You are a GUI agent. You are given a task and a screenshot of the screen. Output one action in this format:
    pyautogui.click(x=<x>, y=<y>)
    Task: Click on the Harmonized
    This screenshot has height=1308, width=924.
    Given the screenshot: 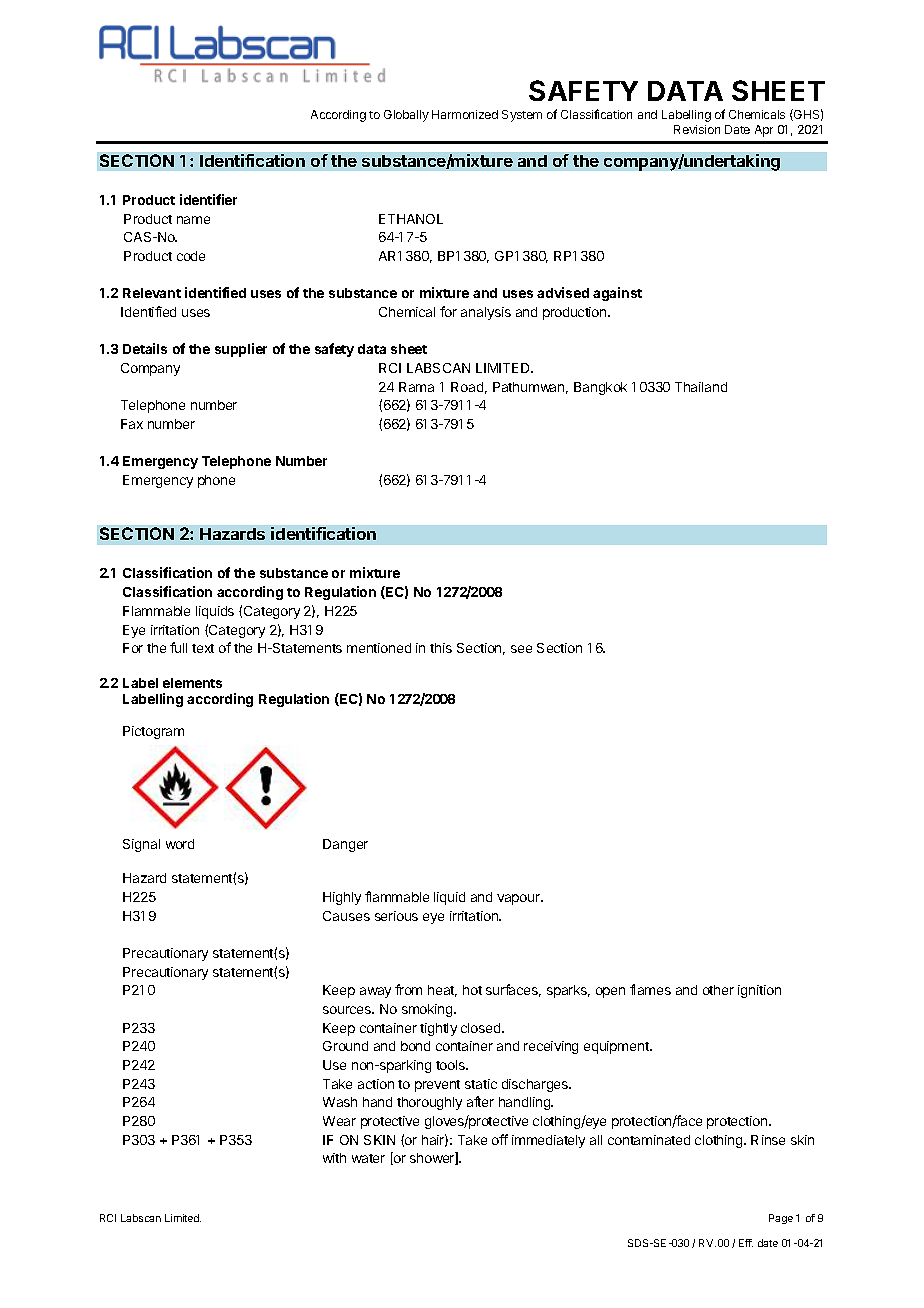 What is the action you would take?
    pyautogui.click(x=465, y=114)
